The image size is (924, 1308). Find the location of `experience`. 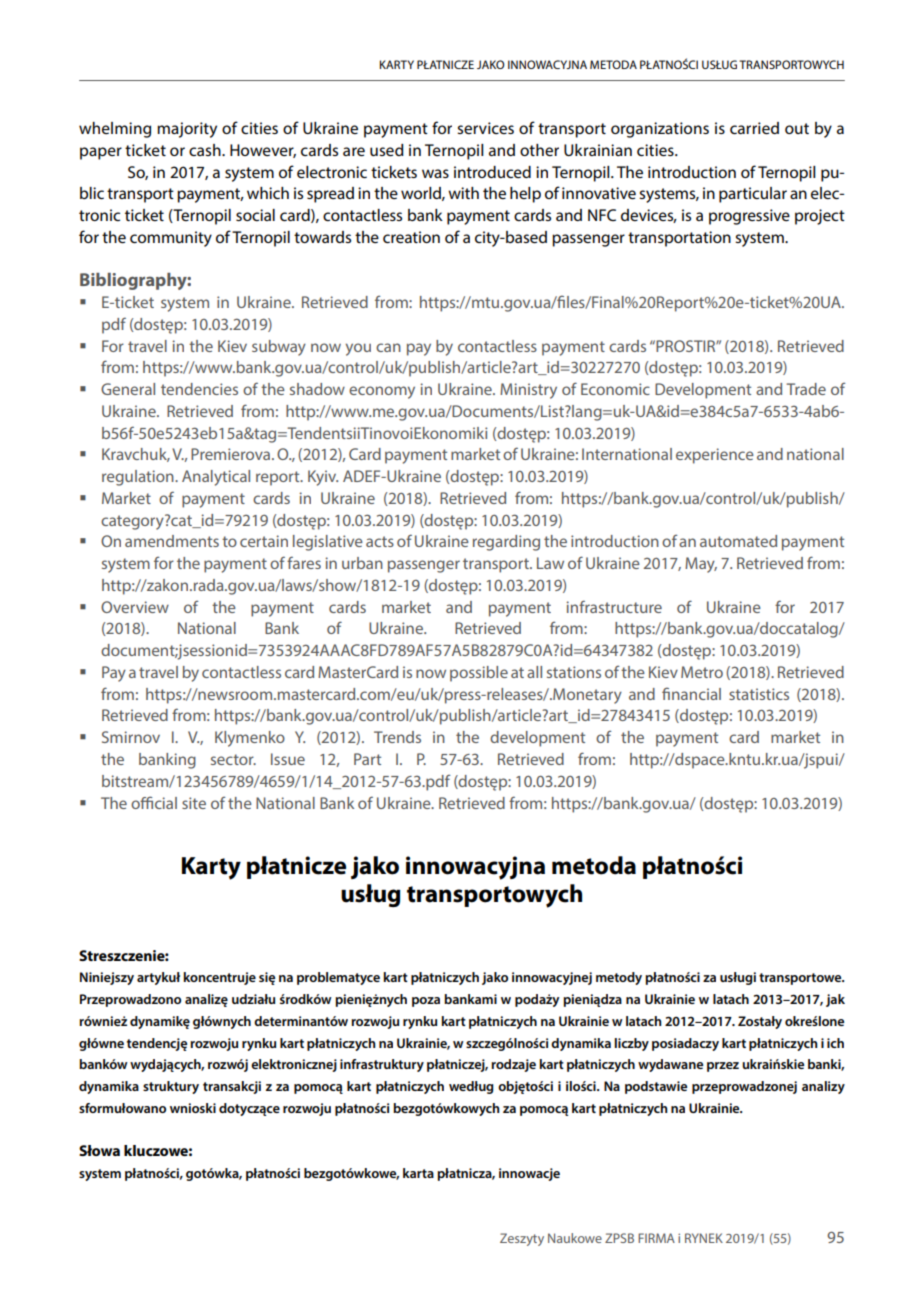

experience is located at coordinates (715, 456).
